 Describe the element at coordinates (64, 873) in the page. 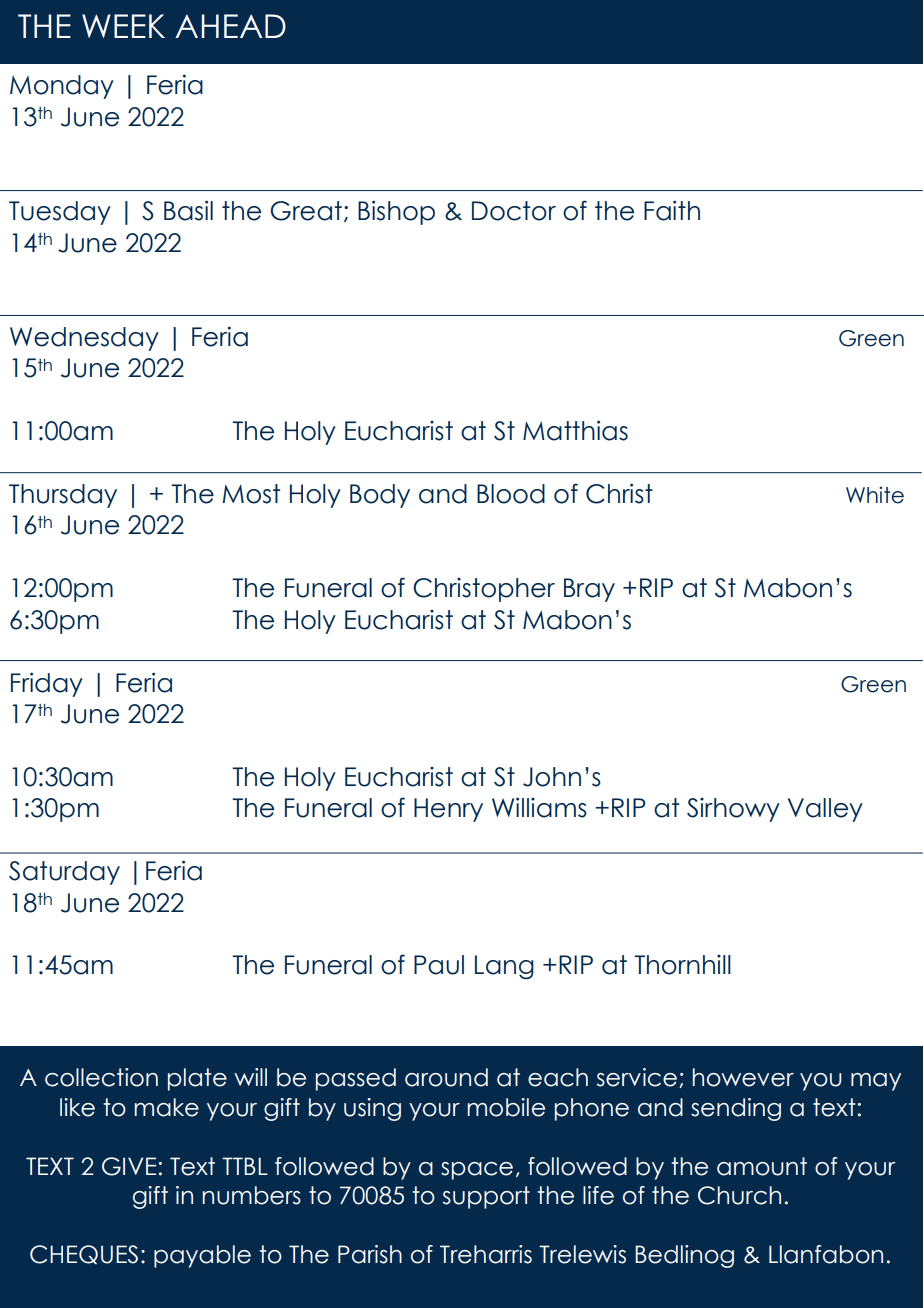

I see `Saturday` at that location.
